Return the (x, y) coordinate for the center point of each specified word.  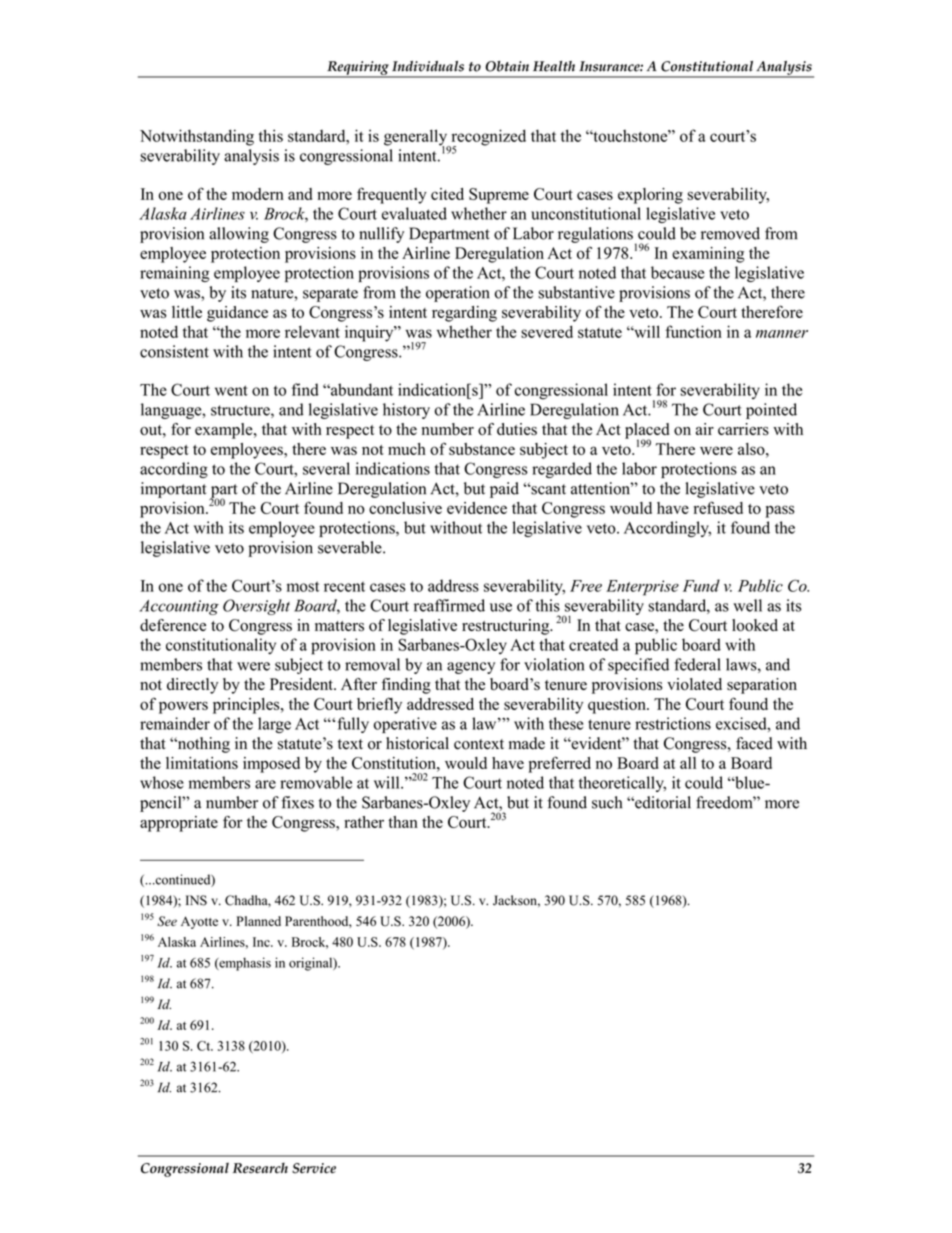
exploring (650, 196)
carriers (743, 429)
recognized (487, 138)
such (607, 802)
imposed (271, 765)
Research (260, 1168)
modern (258, 194)
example (225, 431)
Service (314, 1168)
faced (754, 743)
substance (482, 449)
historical (417, 743)
